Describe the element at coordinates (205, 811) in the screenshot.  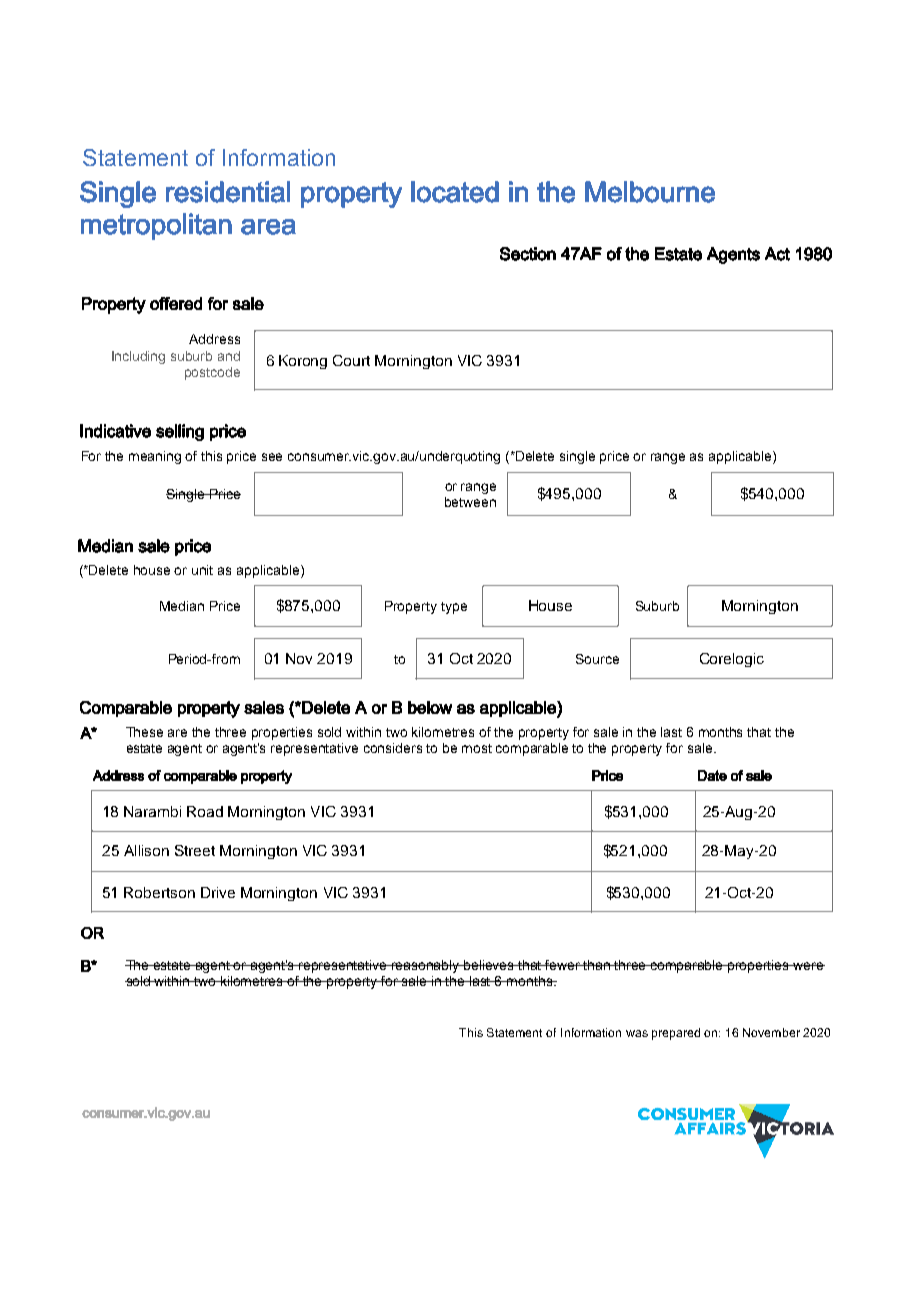
I see `Road` at that location.
